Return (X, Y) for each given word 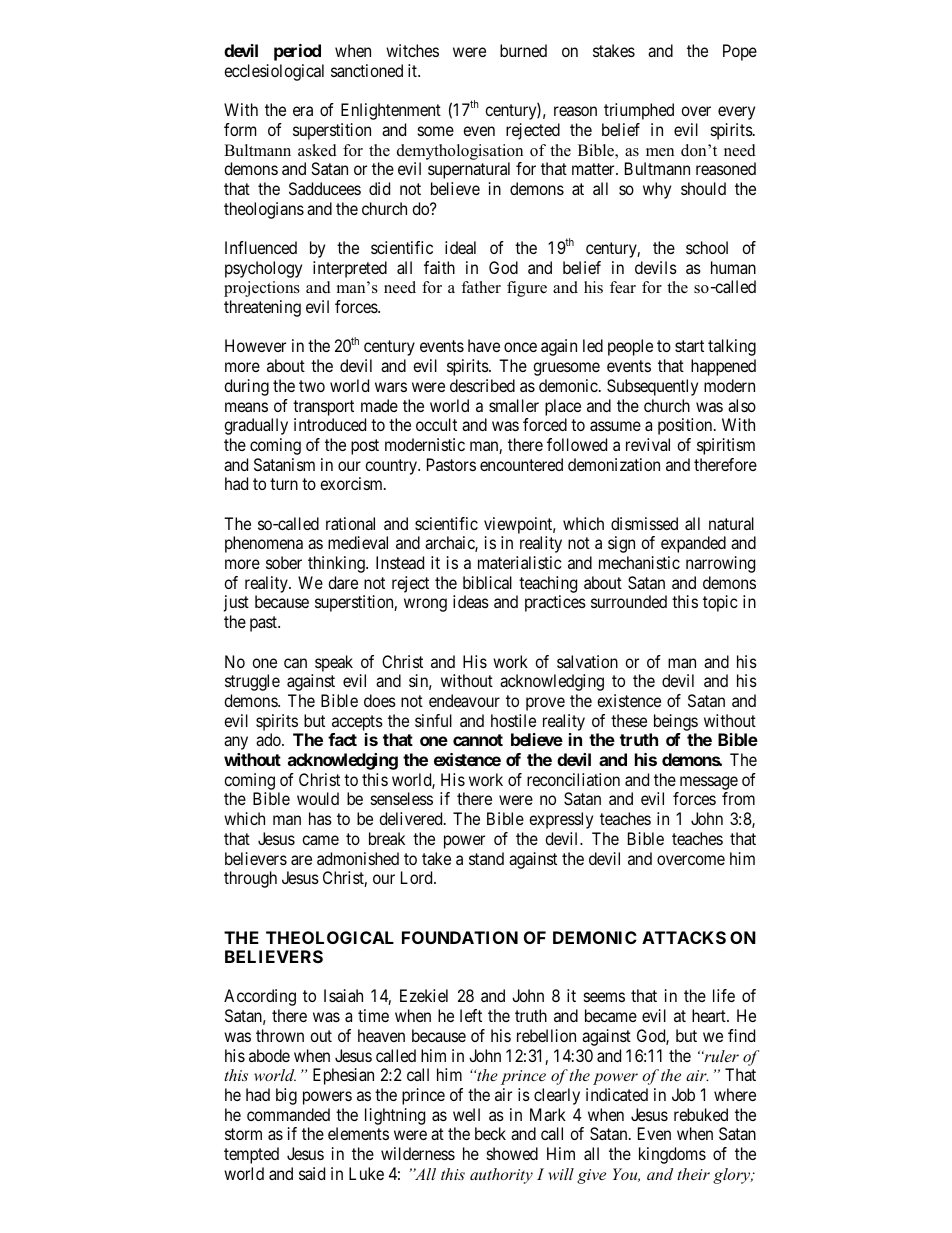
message (709, 783)
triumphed (639, 111)
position (686, 426)
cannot (478, 740)
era (303, 111)
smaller (514, 405)
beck (490, 1133)
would (318, 798)
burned (523, 50)
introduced (330, 424)
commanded (288, 1114)
